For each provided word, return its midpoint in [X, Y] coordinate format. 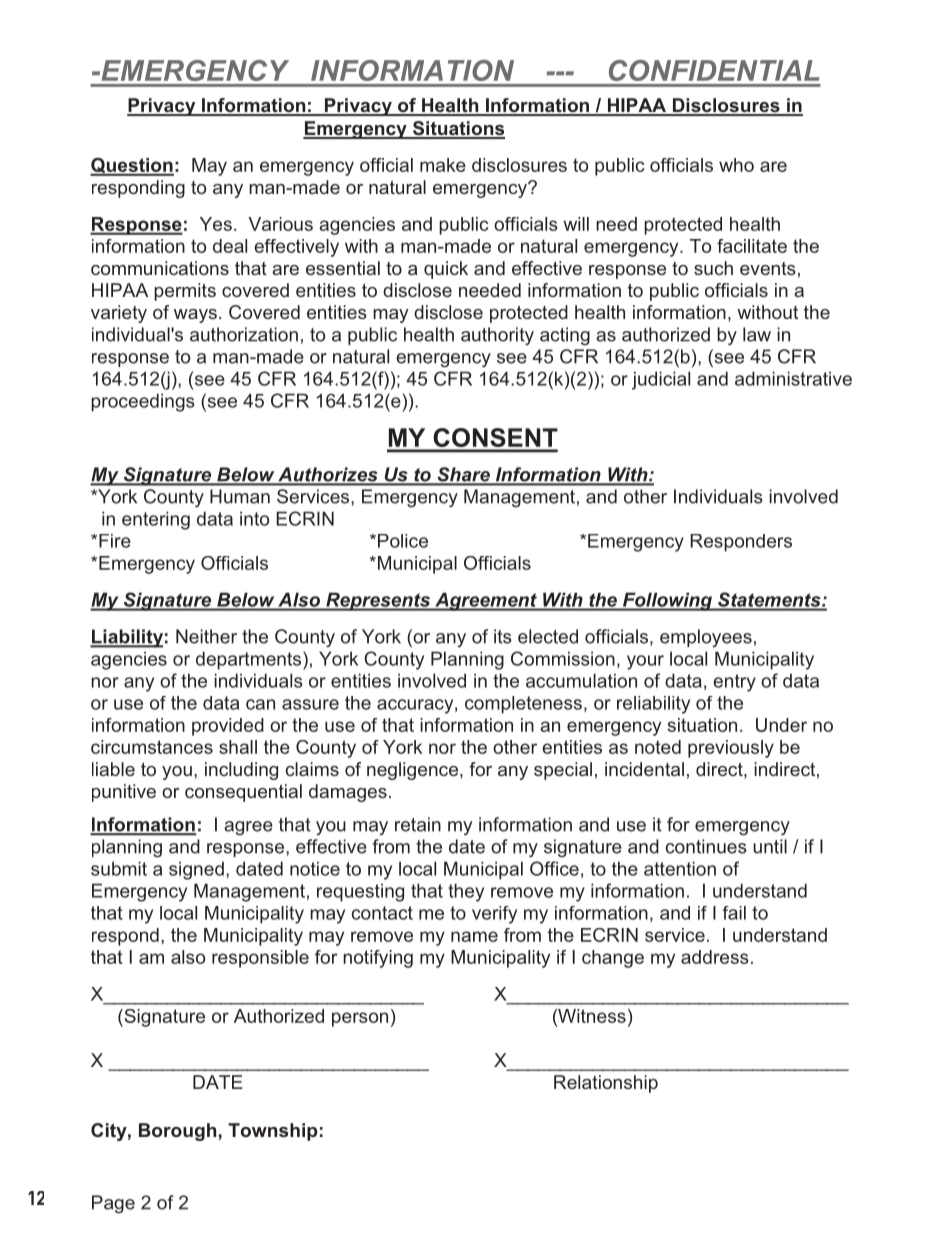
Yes [216, 224]
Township [272, 1132]
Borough [177, 1132]
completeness [523, 705]
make [443, 165]
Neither [206, 636]
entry [734, 683]
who [736, 165]
